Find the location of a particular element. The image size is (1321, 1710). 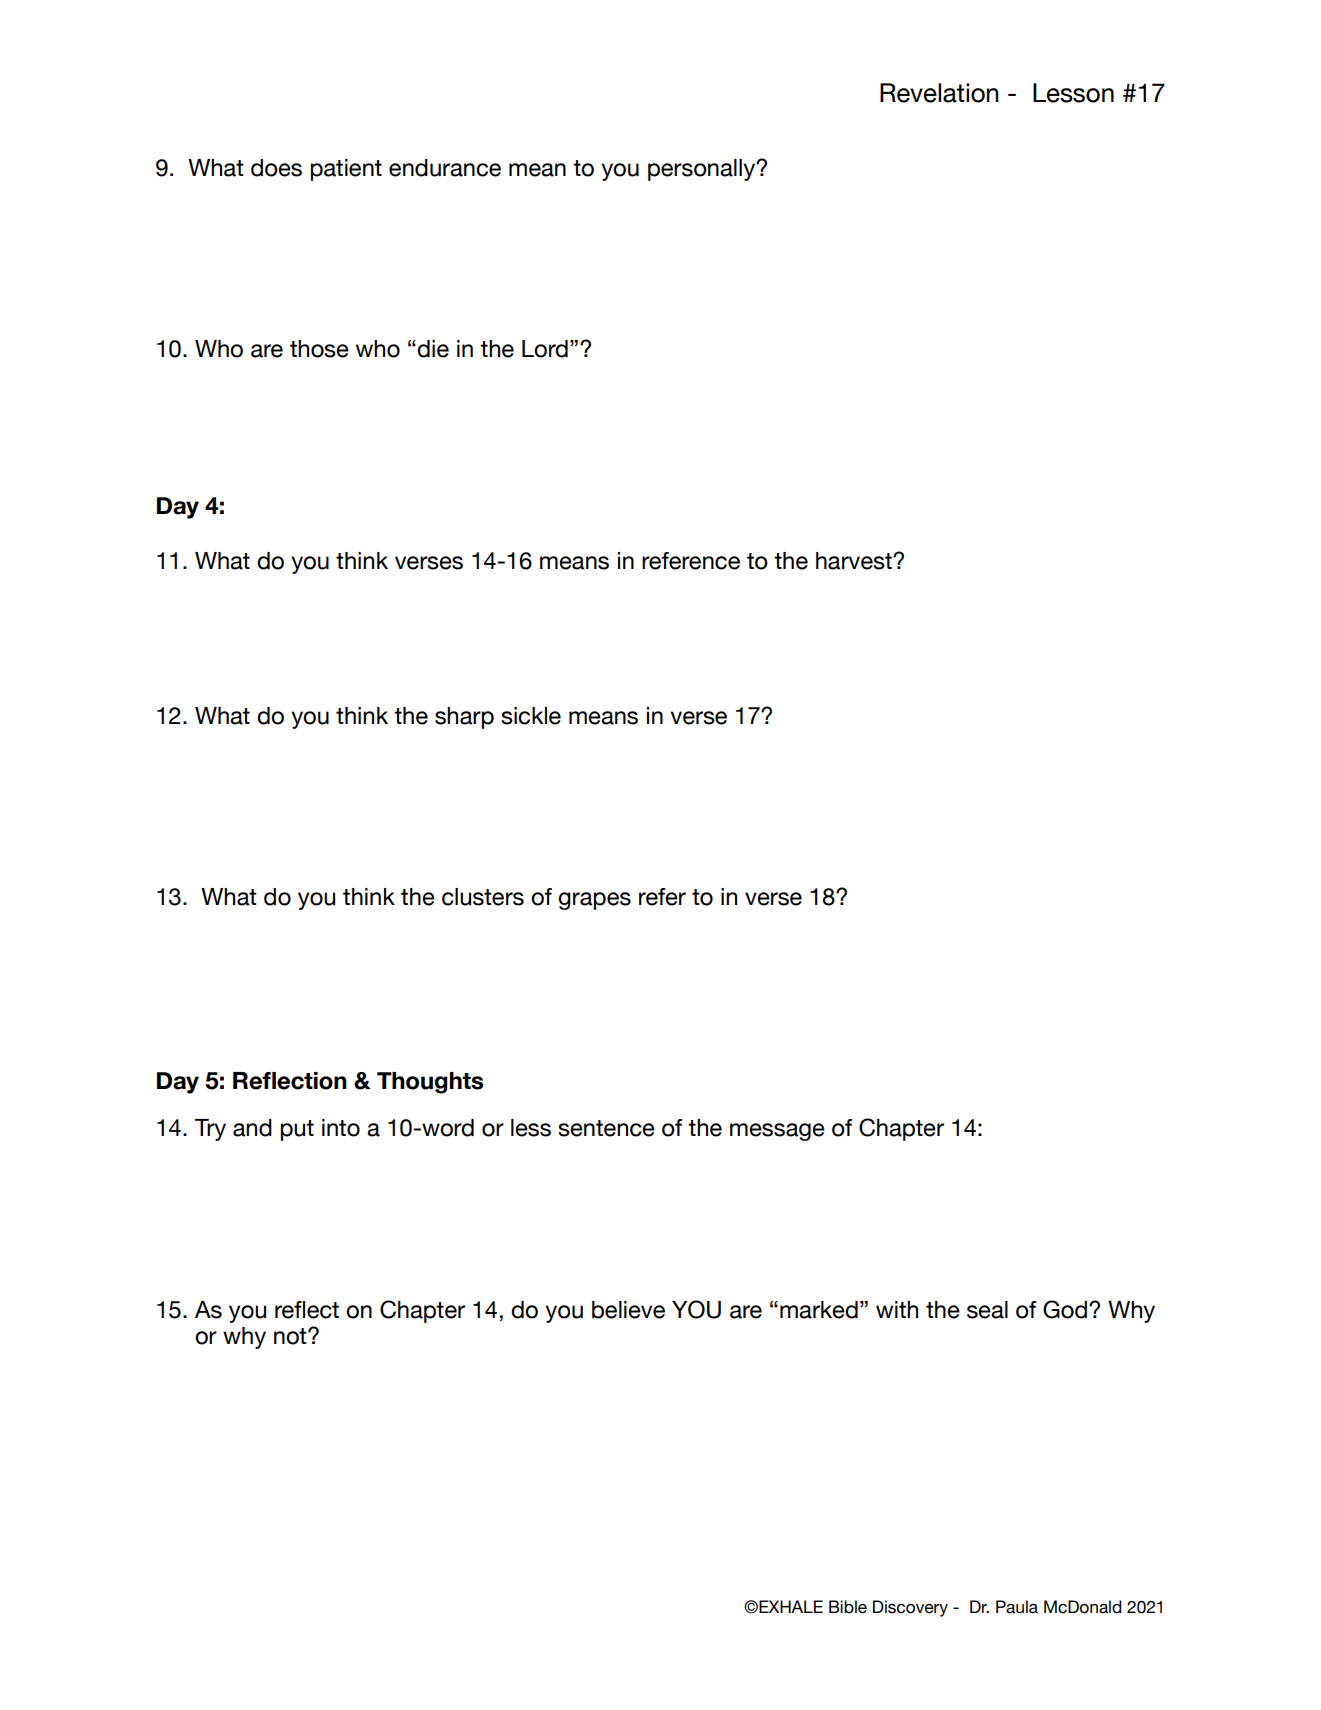

believe is located at coordinates (628, 1310).
